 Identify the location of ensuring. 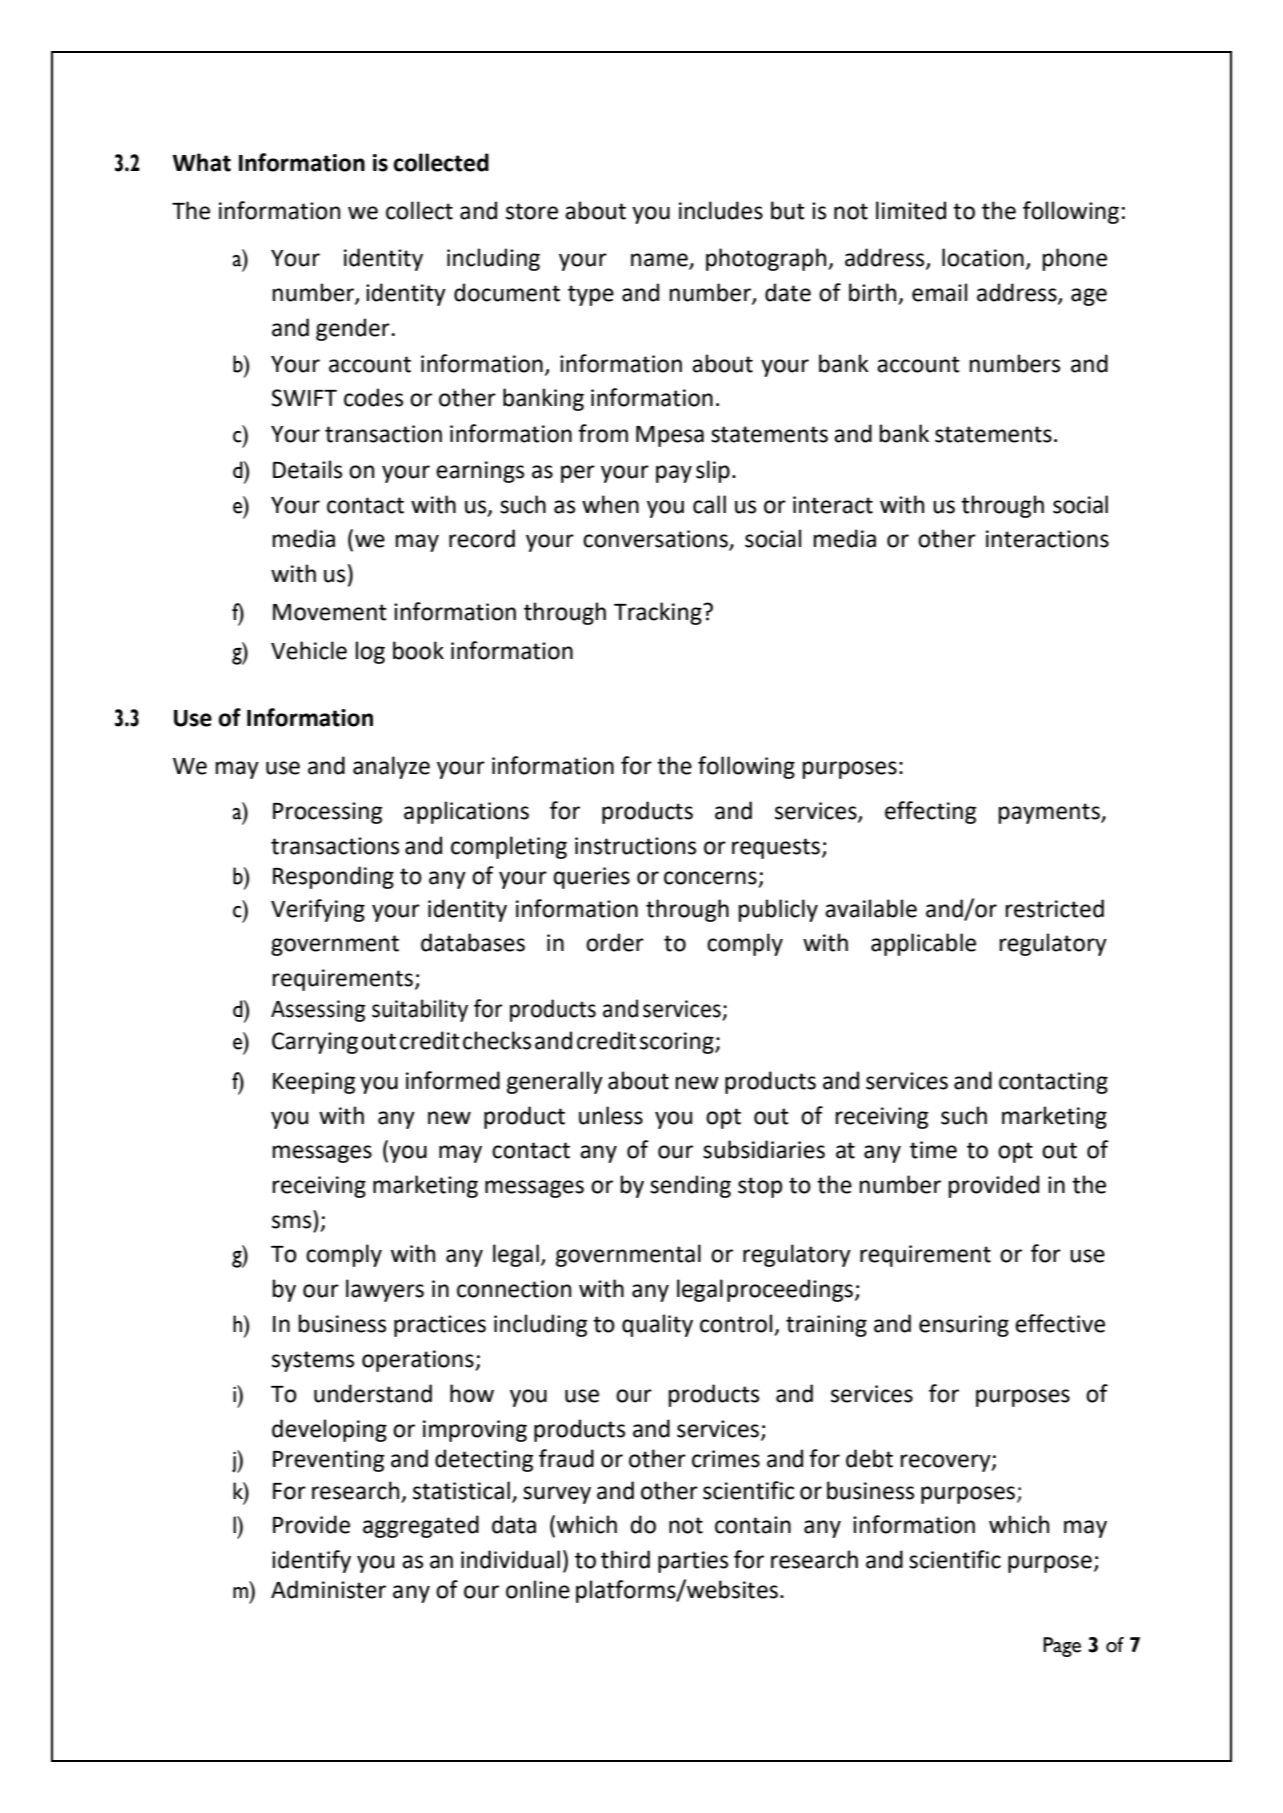
(964, 1326).
